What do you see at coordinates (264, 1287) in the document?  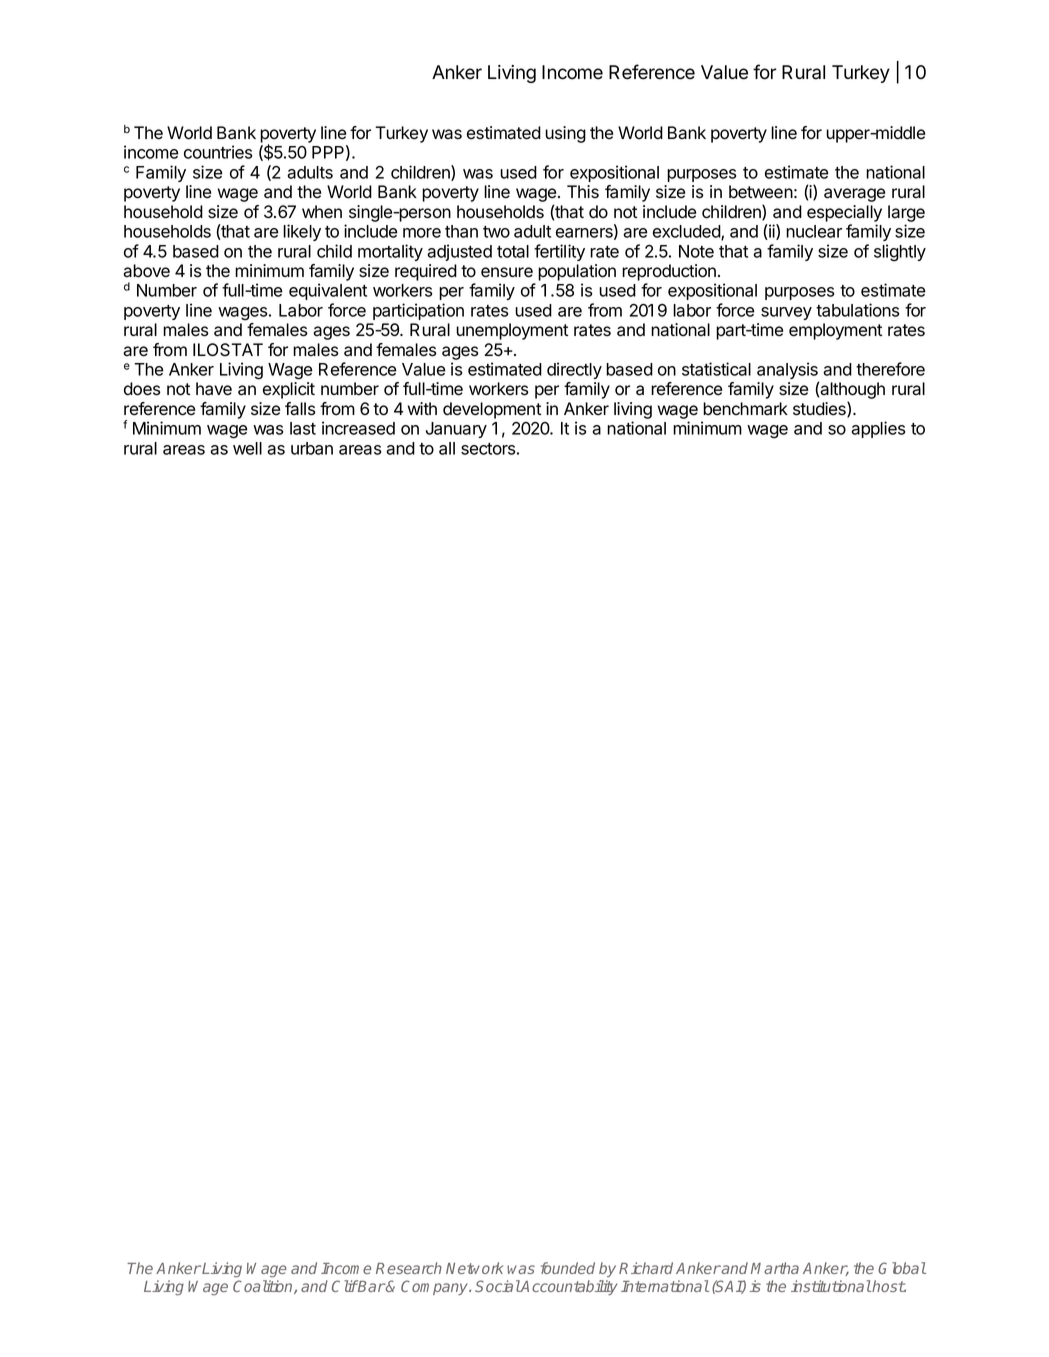 I see `Coalition` at bounding box center [264, 1287].
